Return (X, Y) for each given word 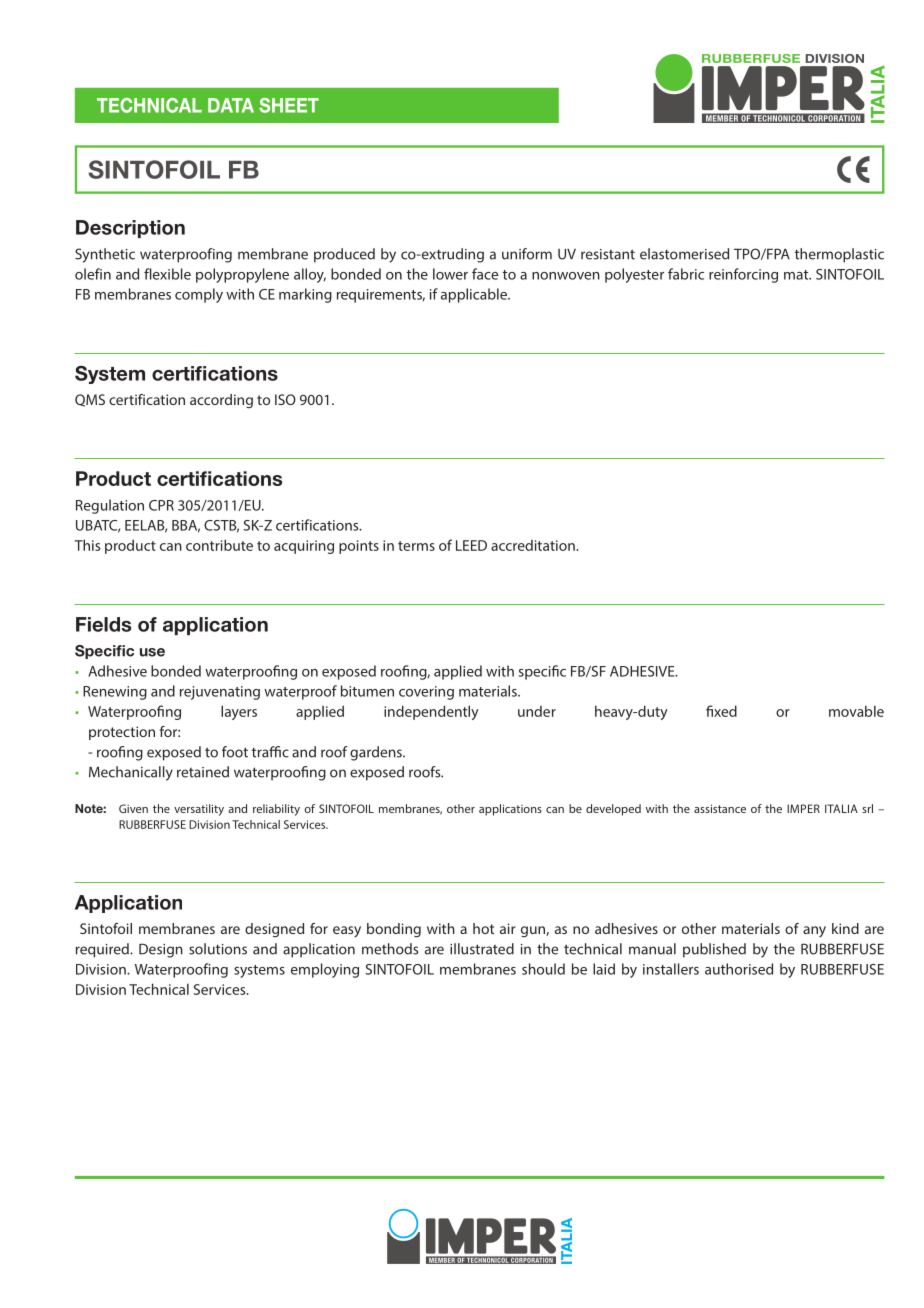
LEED (471, 545)
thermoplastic (839, 255)
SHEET (289, 105)
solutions (218, 949)
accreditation (534, 545)
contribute (219, 545)
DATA (231, 105)
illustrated (482, 949)
